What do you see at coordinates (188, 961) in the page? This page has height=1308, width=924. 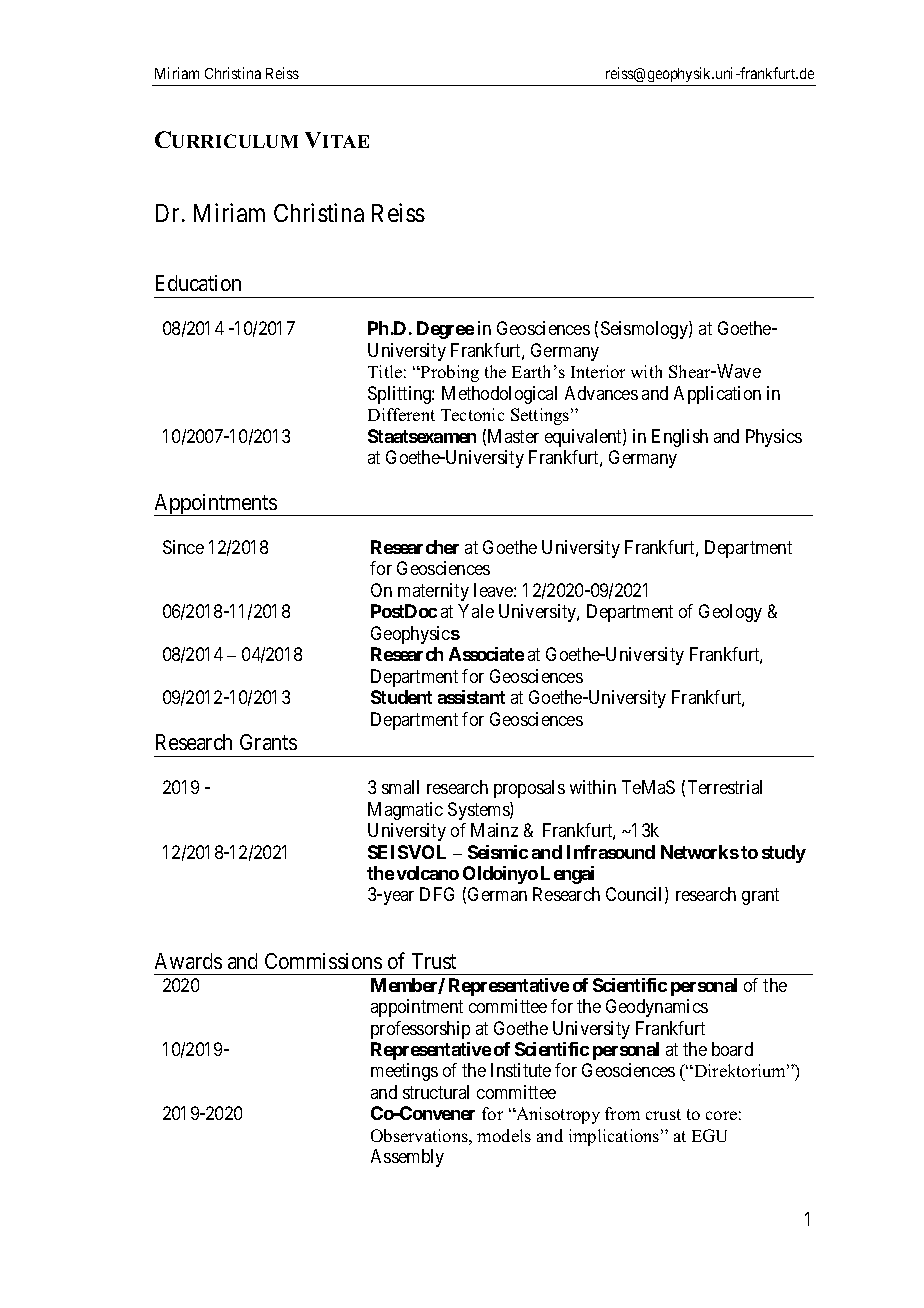 I see `Awards` at bounding box center [188, 961].
